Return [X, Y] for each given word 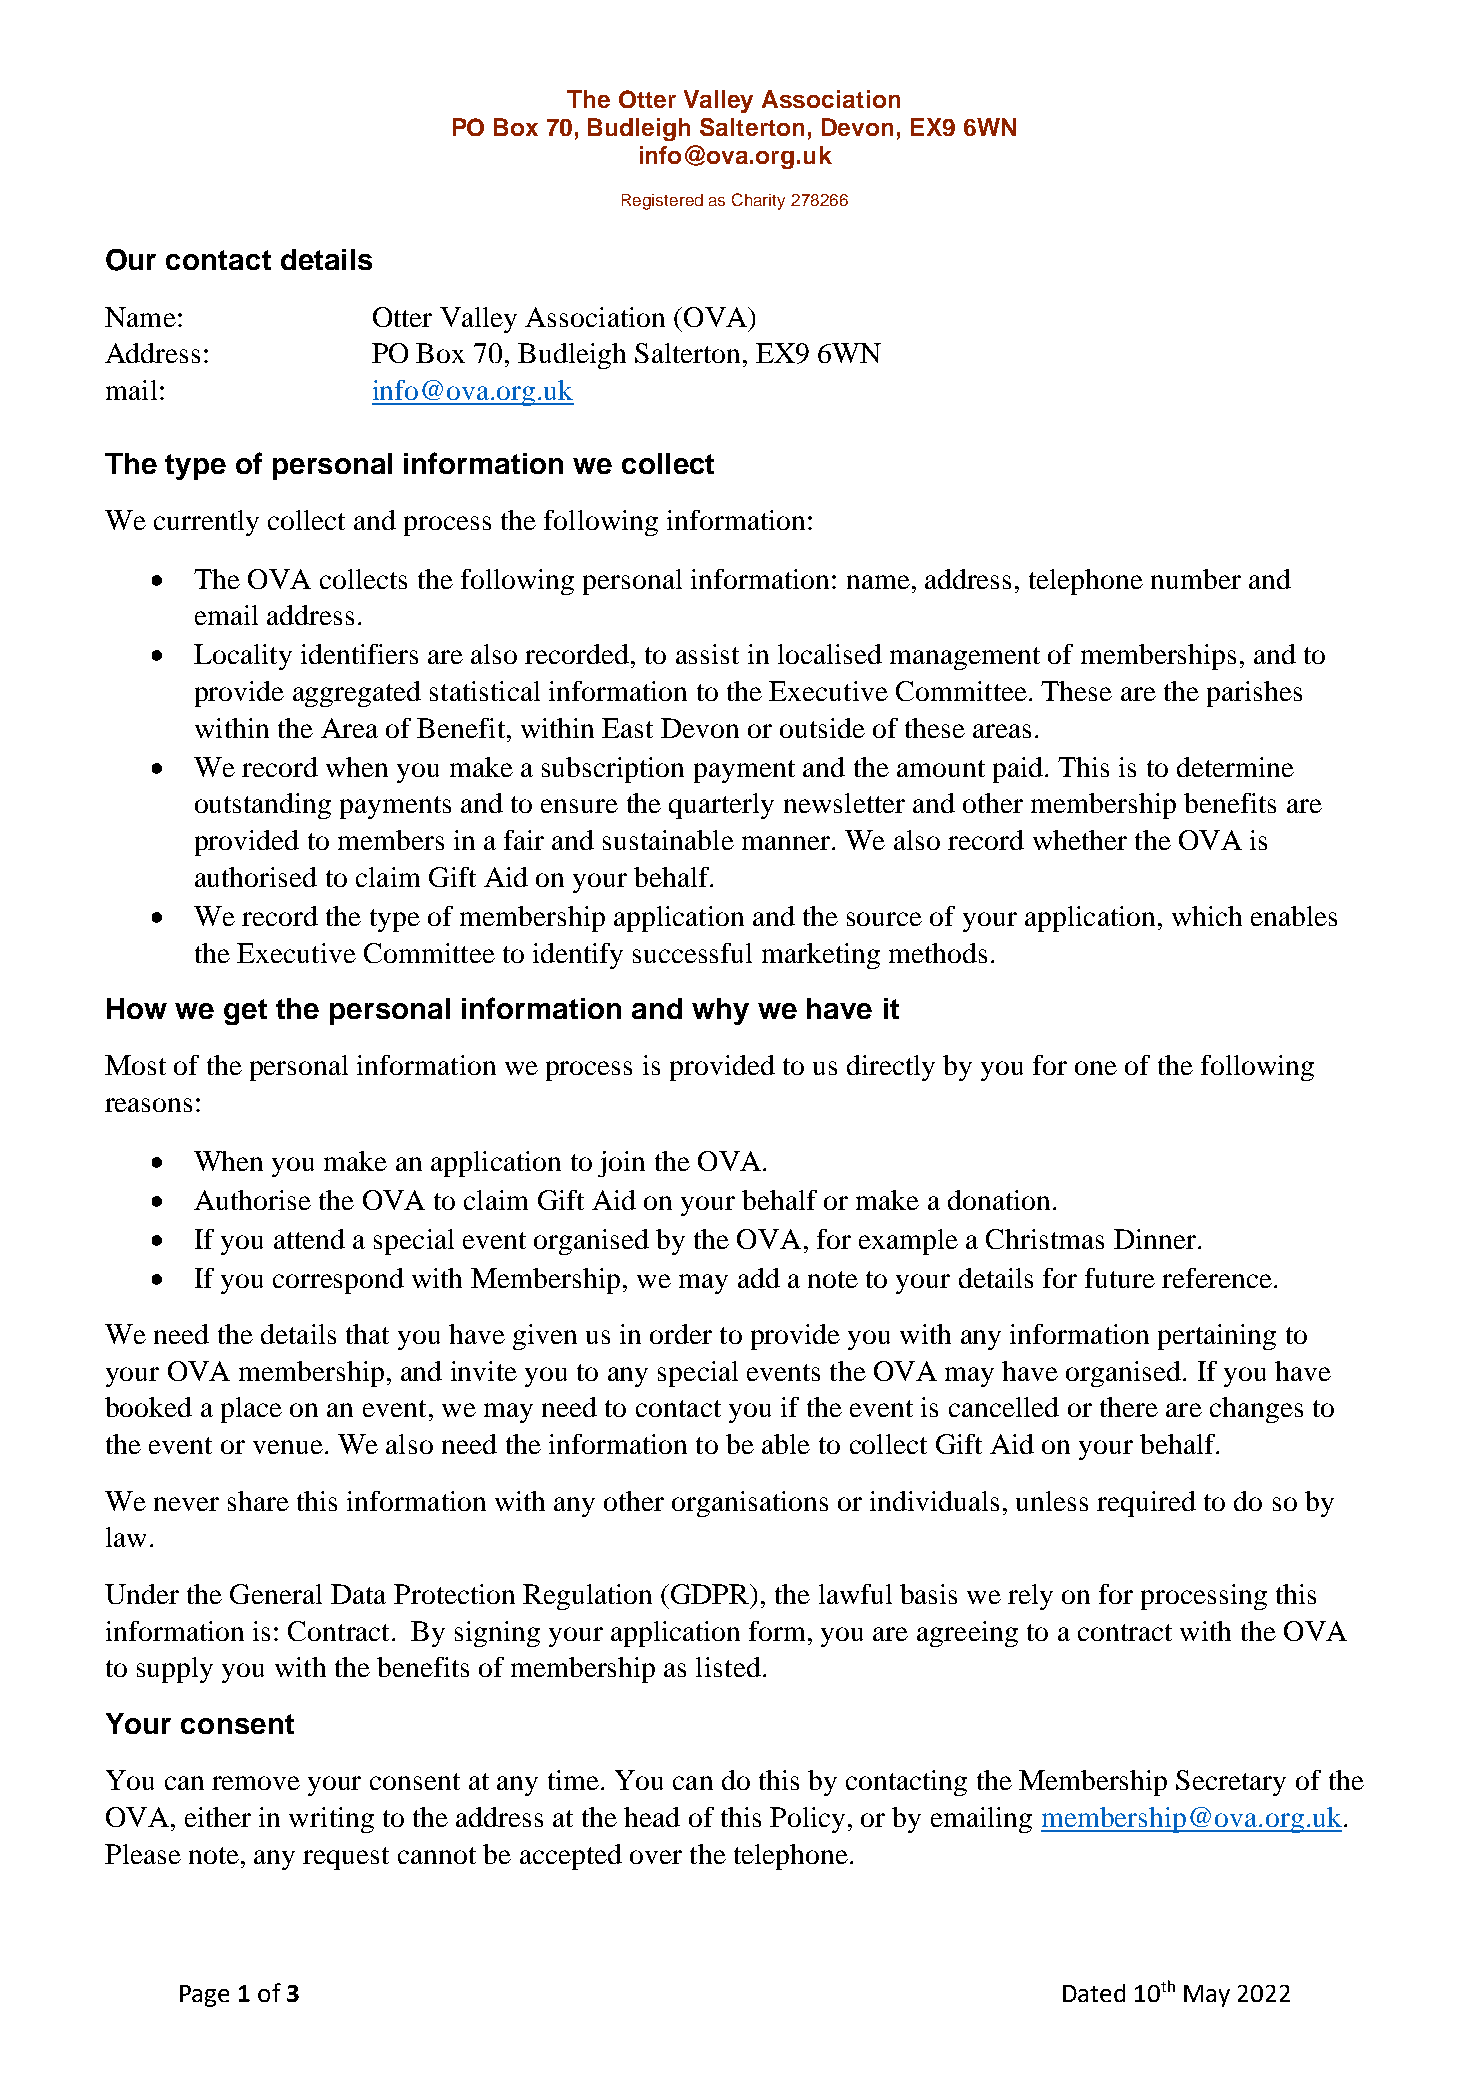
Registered [662, 202]
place [251, 1410]
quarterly [721, 806]
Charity [758, 201]
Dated [1094, 1993]
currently [206, 523]
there [1129, 1407]
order [681, 1334]
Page [204, 1996]
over [656, 1857]
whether [1080, 840]
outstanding [263, 806]
